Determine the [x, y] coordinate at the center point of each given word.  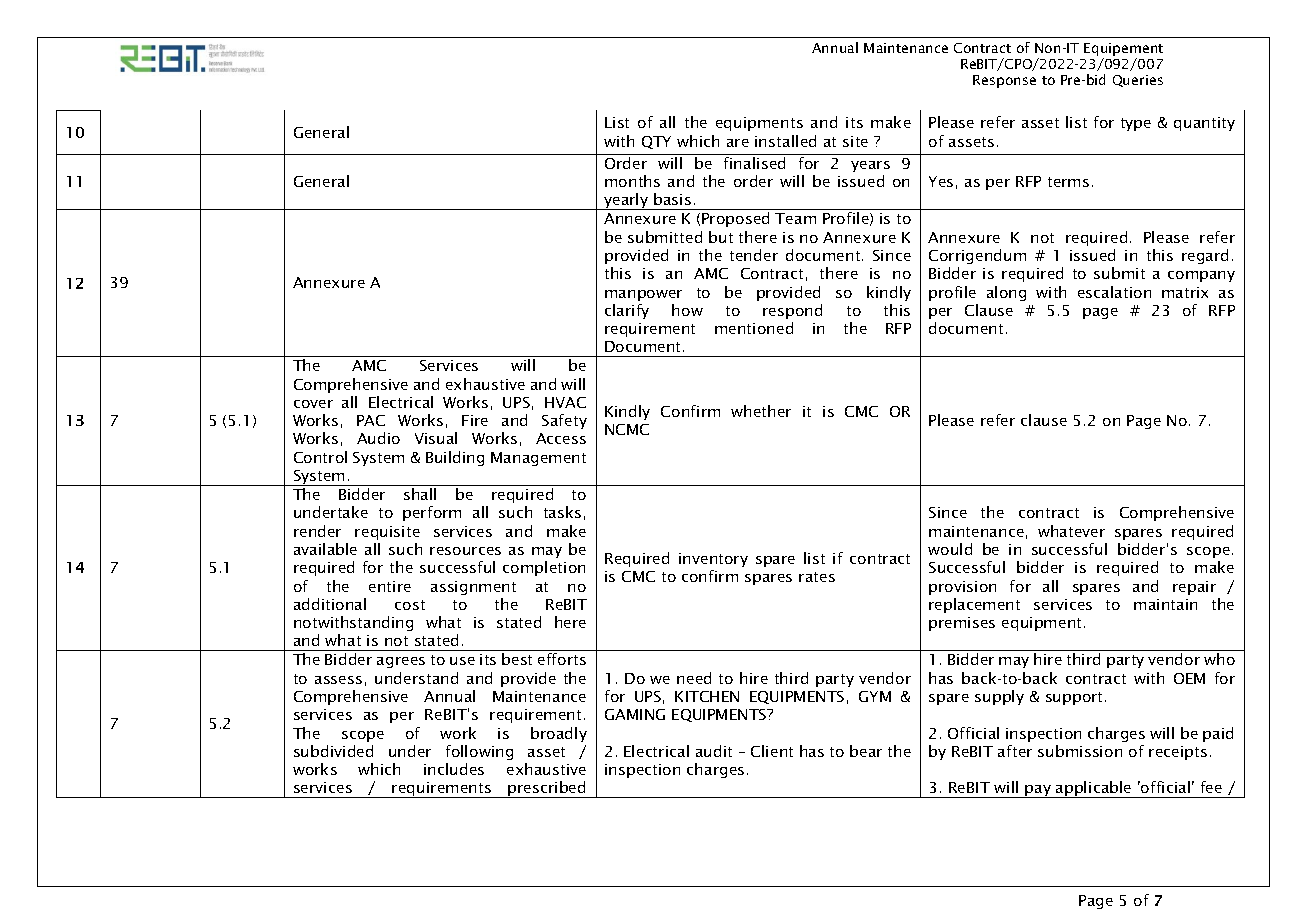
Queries [1138, 81]
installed [785, 141]
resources [465, 551]
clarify [627, 311]
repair [1194, 588]
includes [454, 769]
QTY [656, 142]
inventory [713, 560]
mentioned [754, 328]
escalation [1114, 292]
